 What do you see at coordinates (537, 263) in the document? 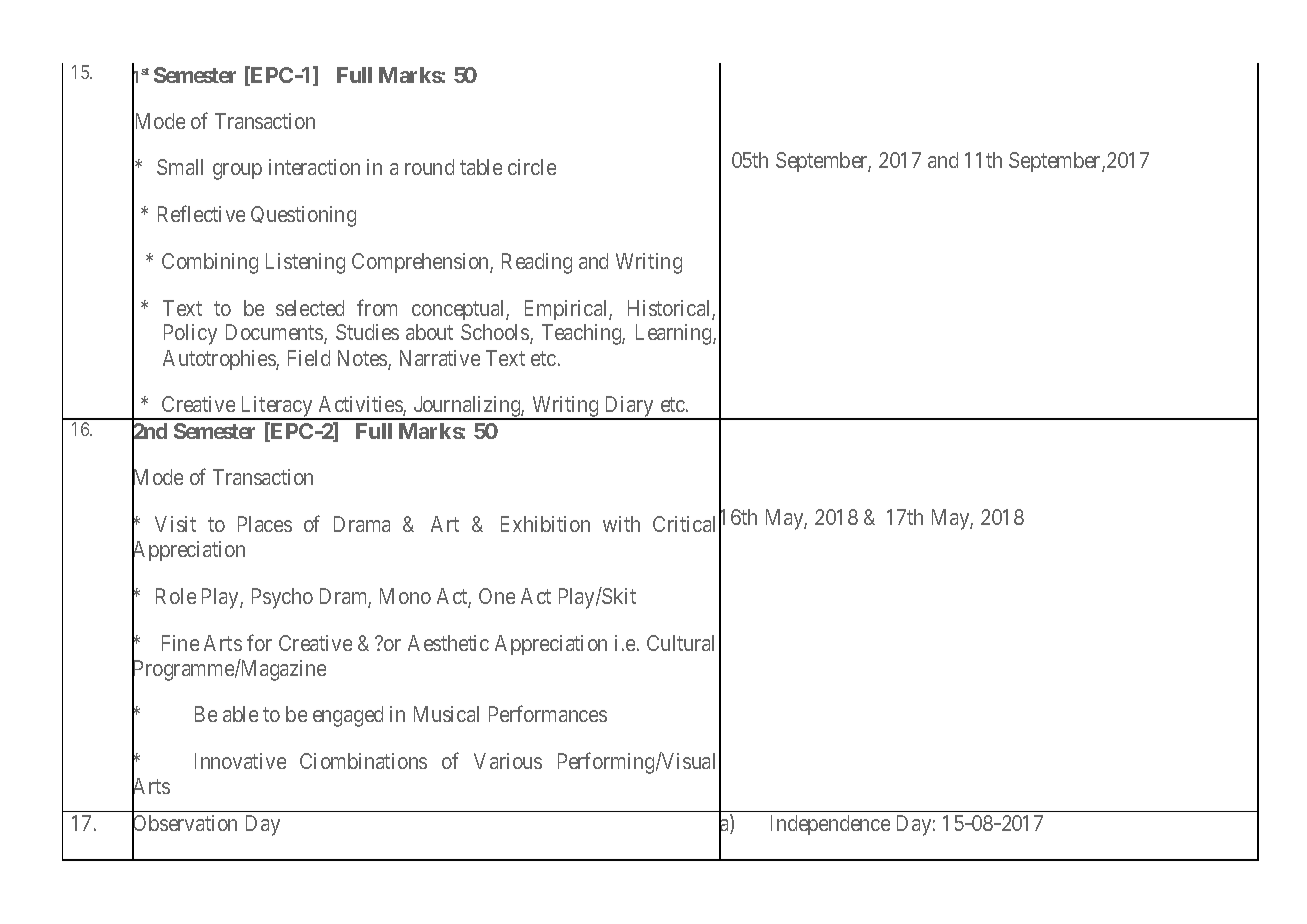
I see `Reading` at bounding box center [537, 263].
